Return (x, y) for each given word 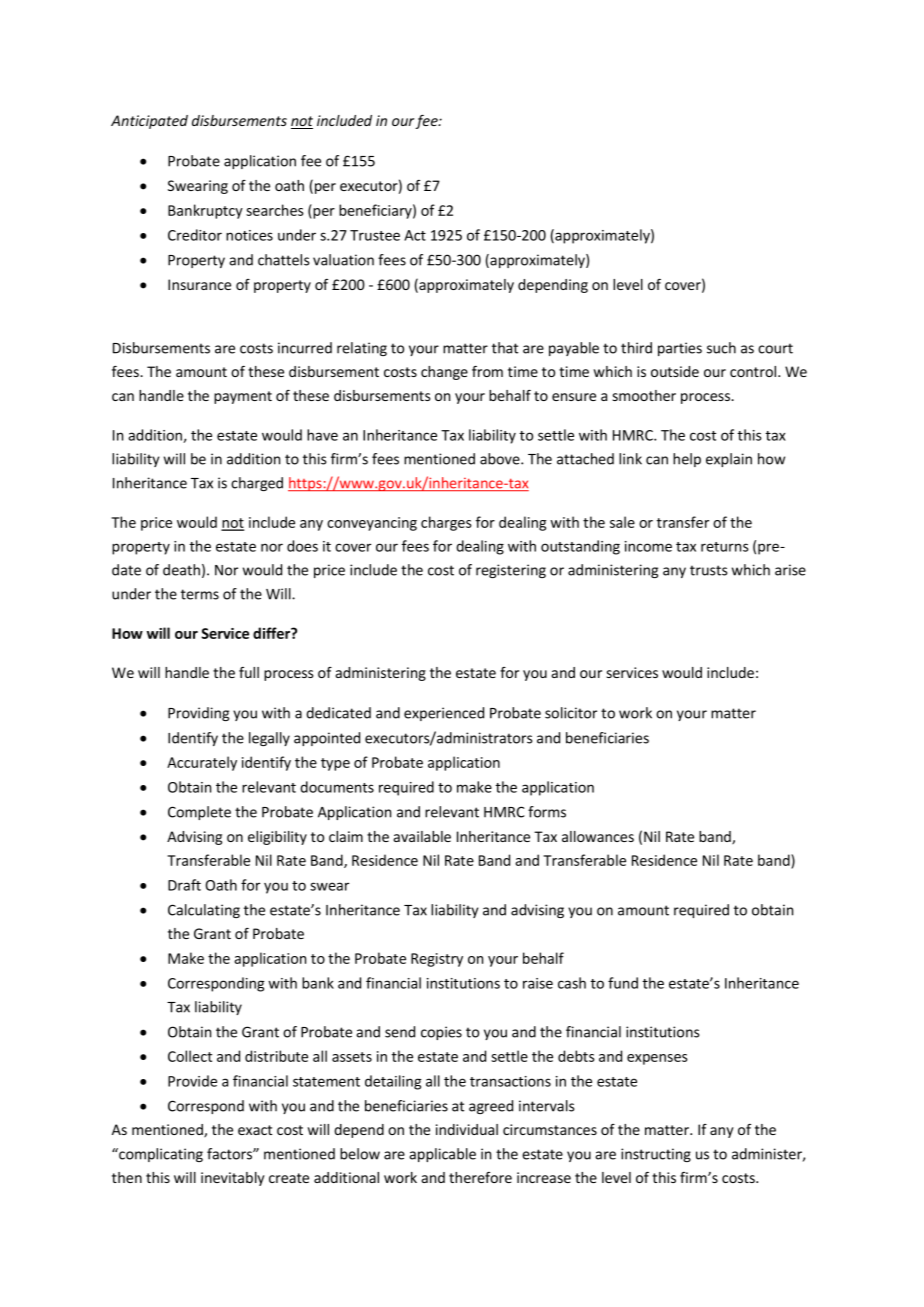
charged (257, 484)
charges (446, 523)
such (721, 348)
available (422, 836)
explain (729, 460)
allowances (598, 836)
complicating (160, 1155)
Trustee (375, 235)
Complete (199, 813)
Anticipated (149, 122)
